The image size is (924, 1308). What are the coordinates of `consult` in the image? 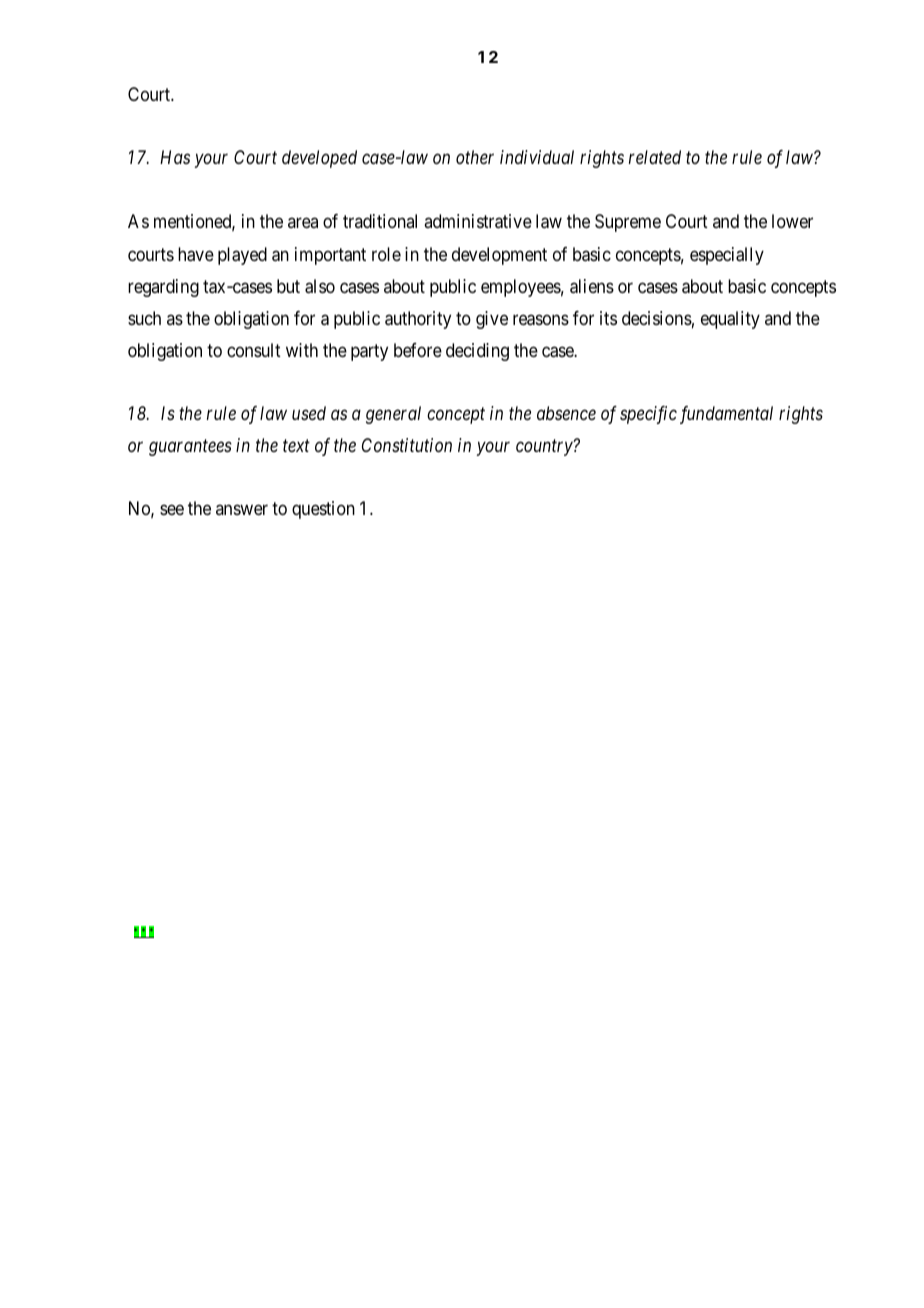 It's located at (254, 350).
